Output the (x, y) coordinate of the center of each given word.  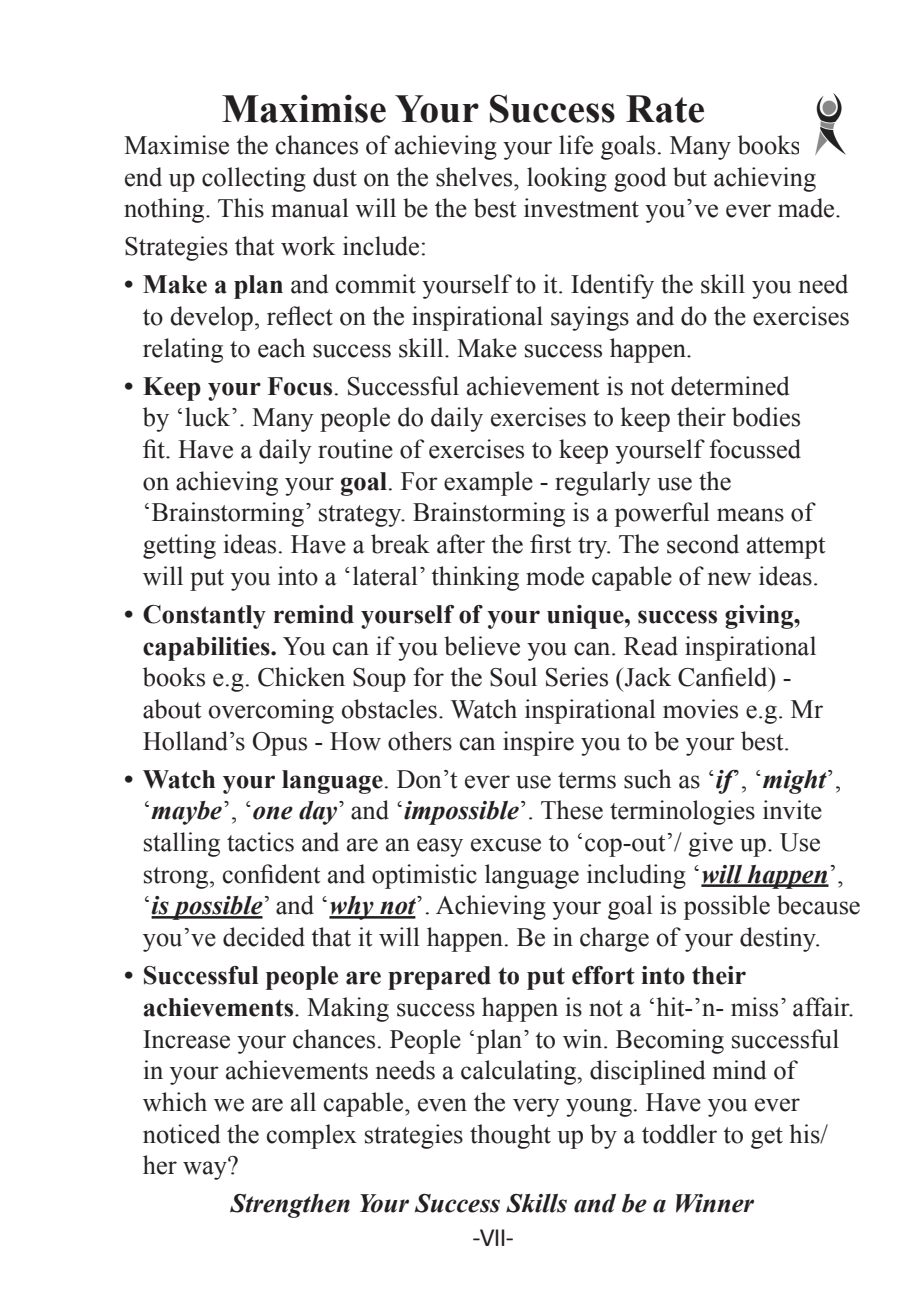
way (206, 1170)
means (750, 515)
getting (179, 546)
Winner (715, 1203)
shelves (475, 177)
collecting (254, 179)
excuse (506, 845)
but (690, 177)
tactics (260, 842)
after (461, 544)
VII (492, 1237)
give (710, 844)
